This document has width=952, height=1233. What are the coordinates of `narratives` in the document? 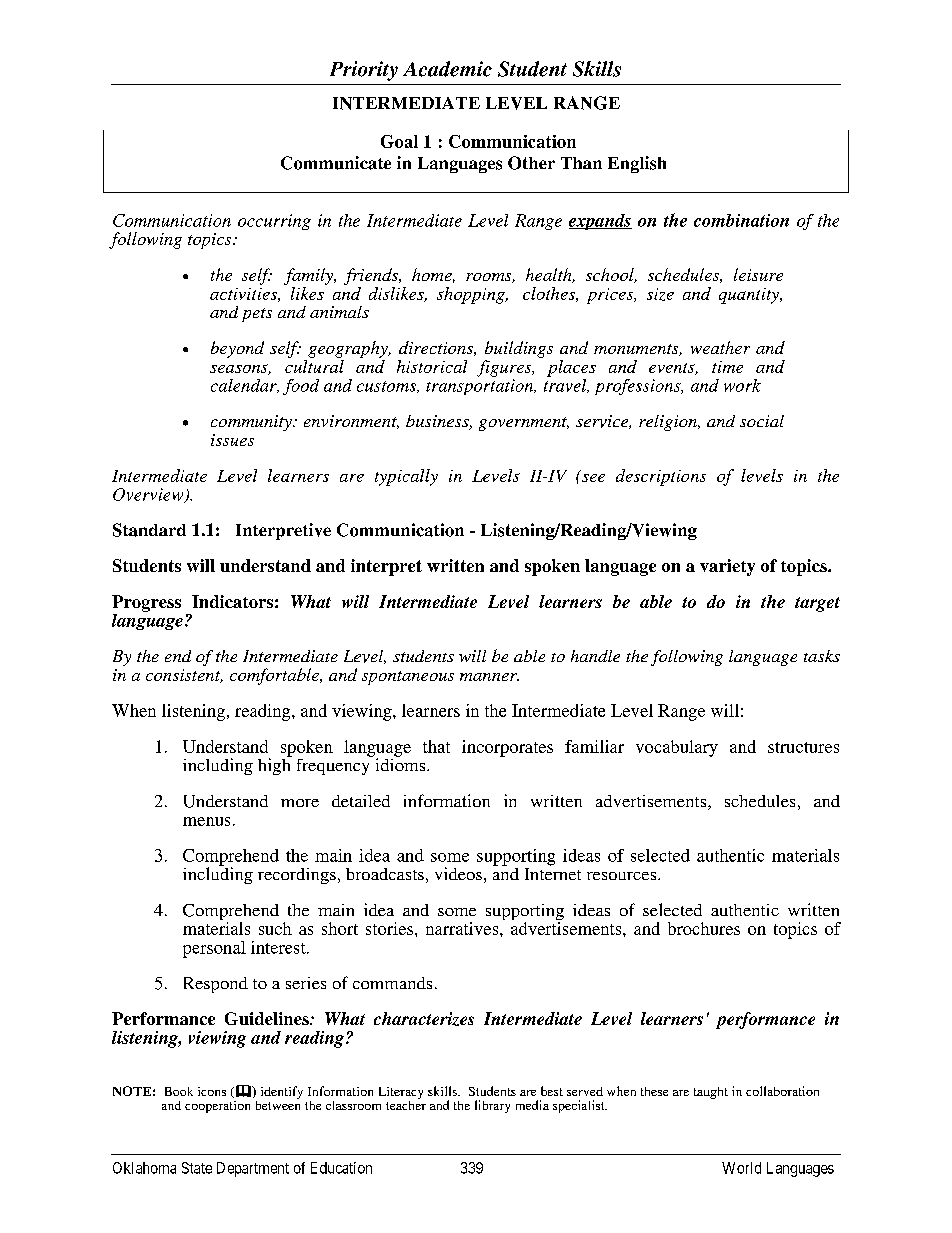 It's located at (463, 928).
